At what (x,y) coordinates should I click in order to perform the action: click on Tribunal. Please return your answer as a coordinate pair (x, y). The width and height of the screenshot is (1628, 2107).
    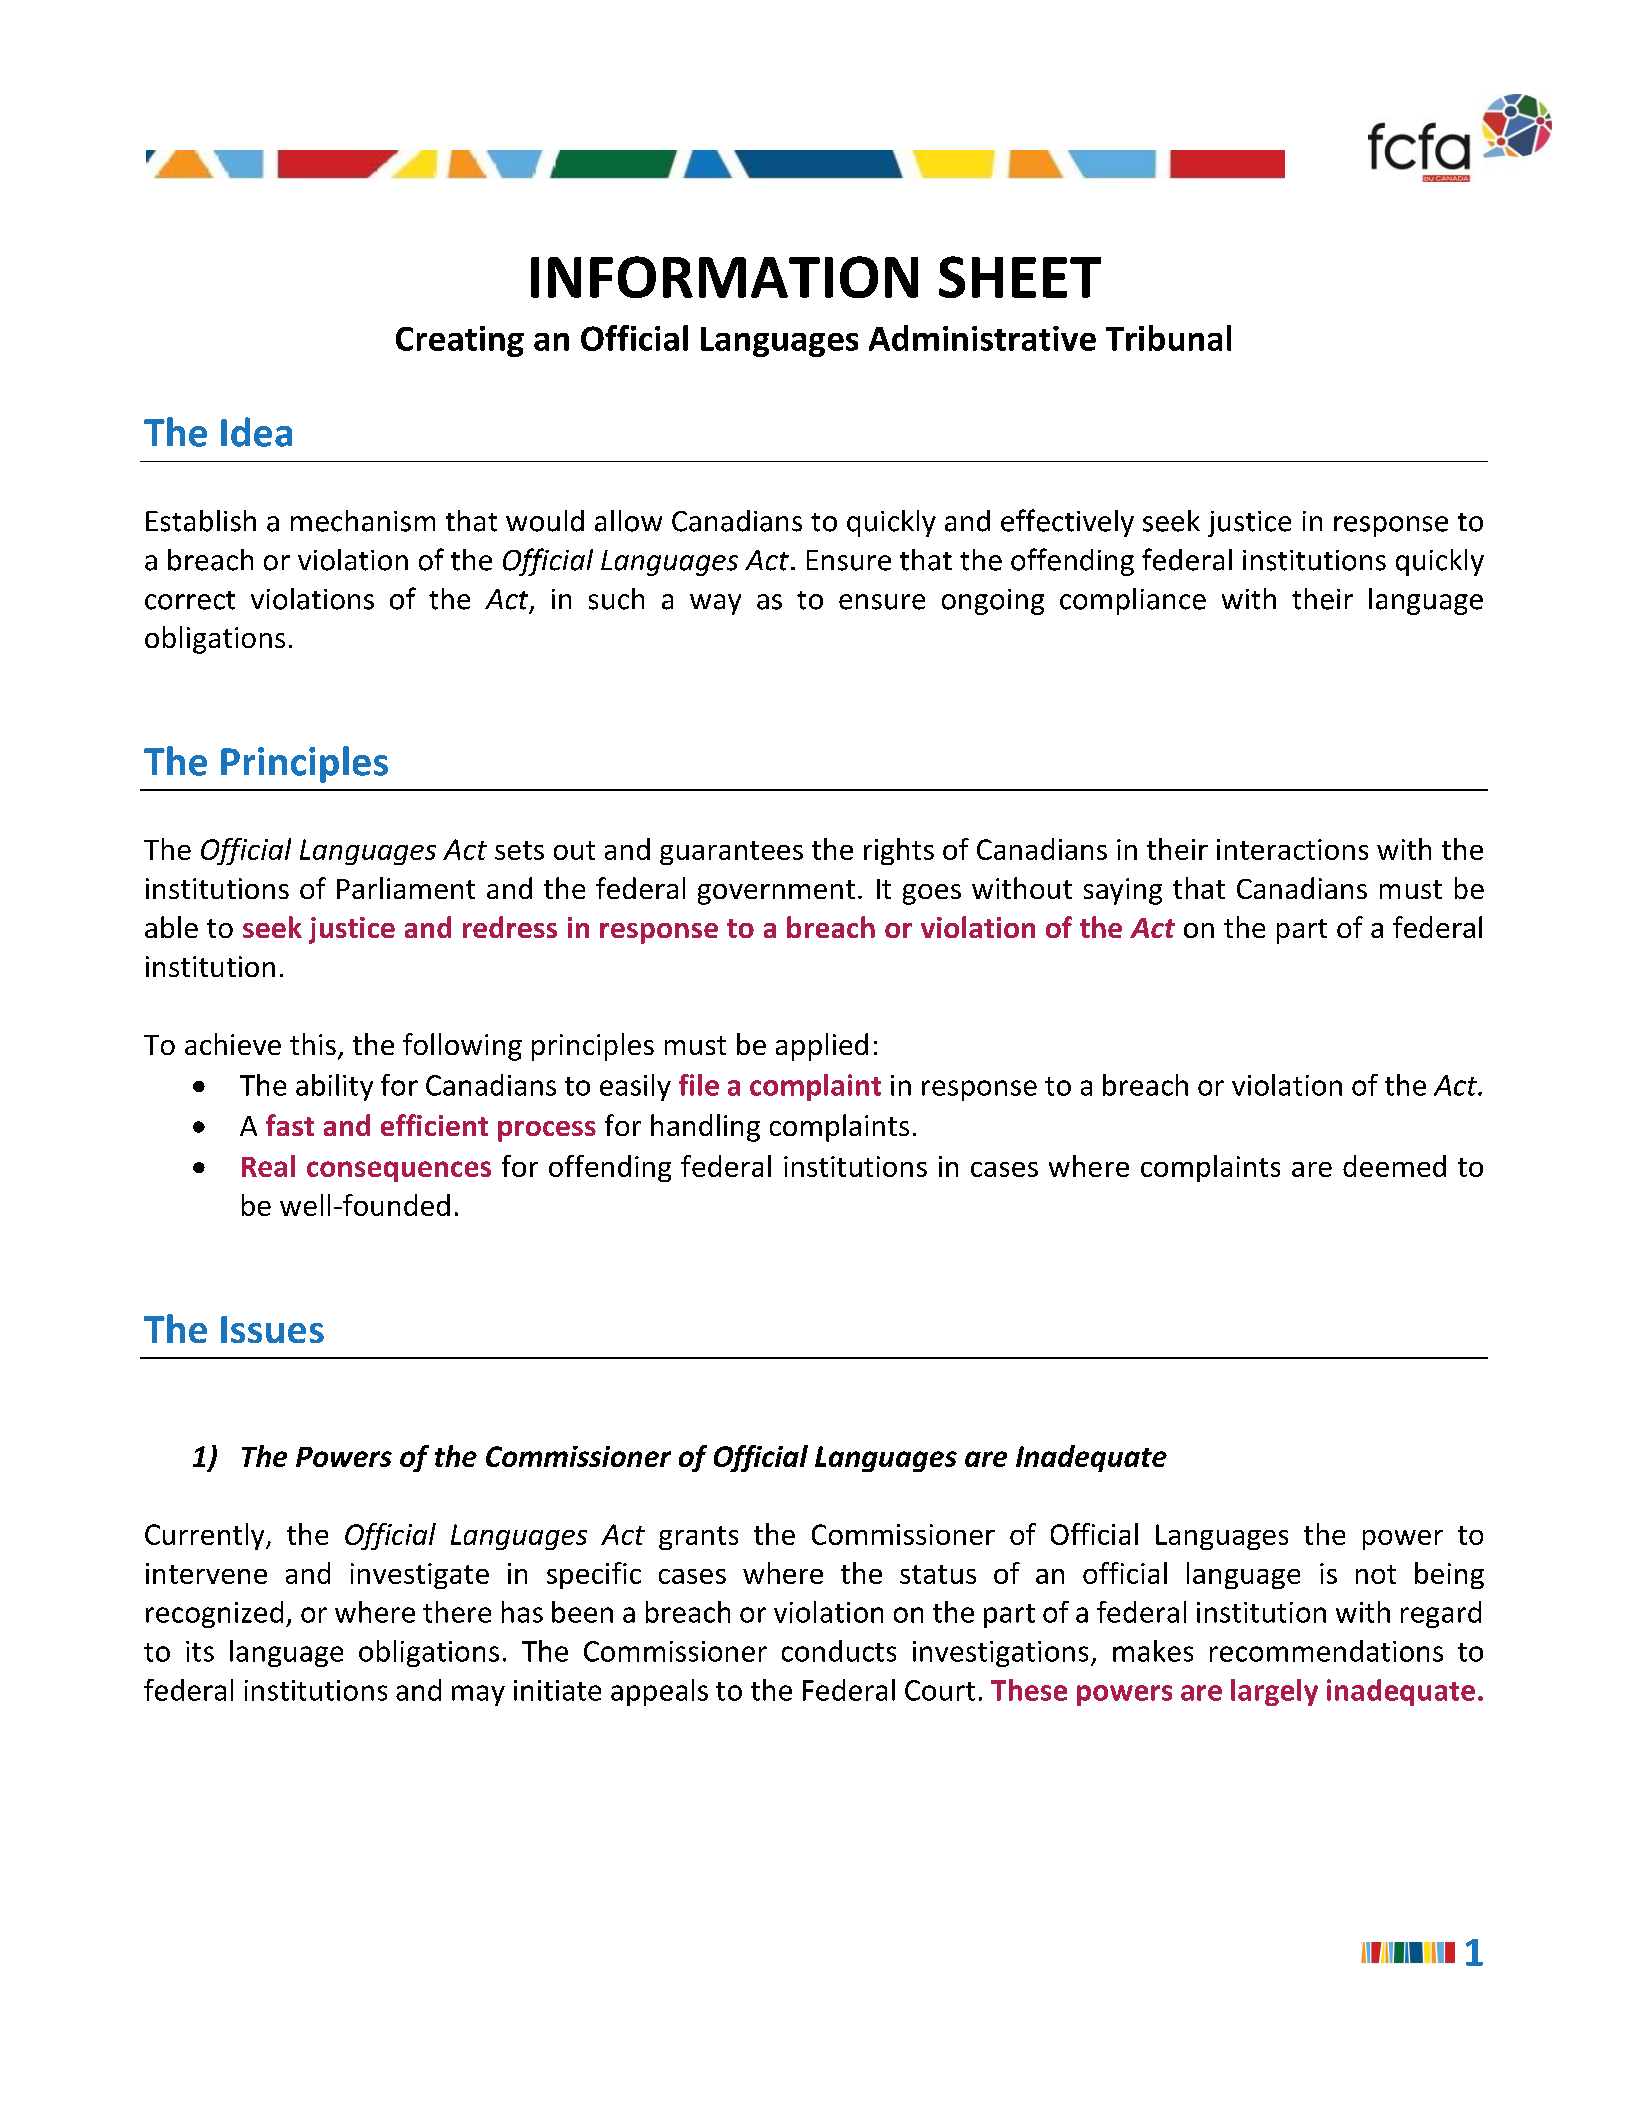
    Looking at the image, I should click on (1168, 338).
